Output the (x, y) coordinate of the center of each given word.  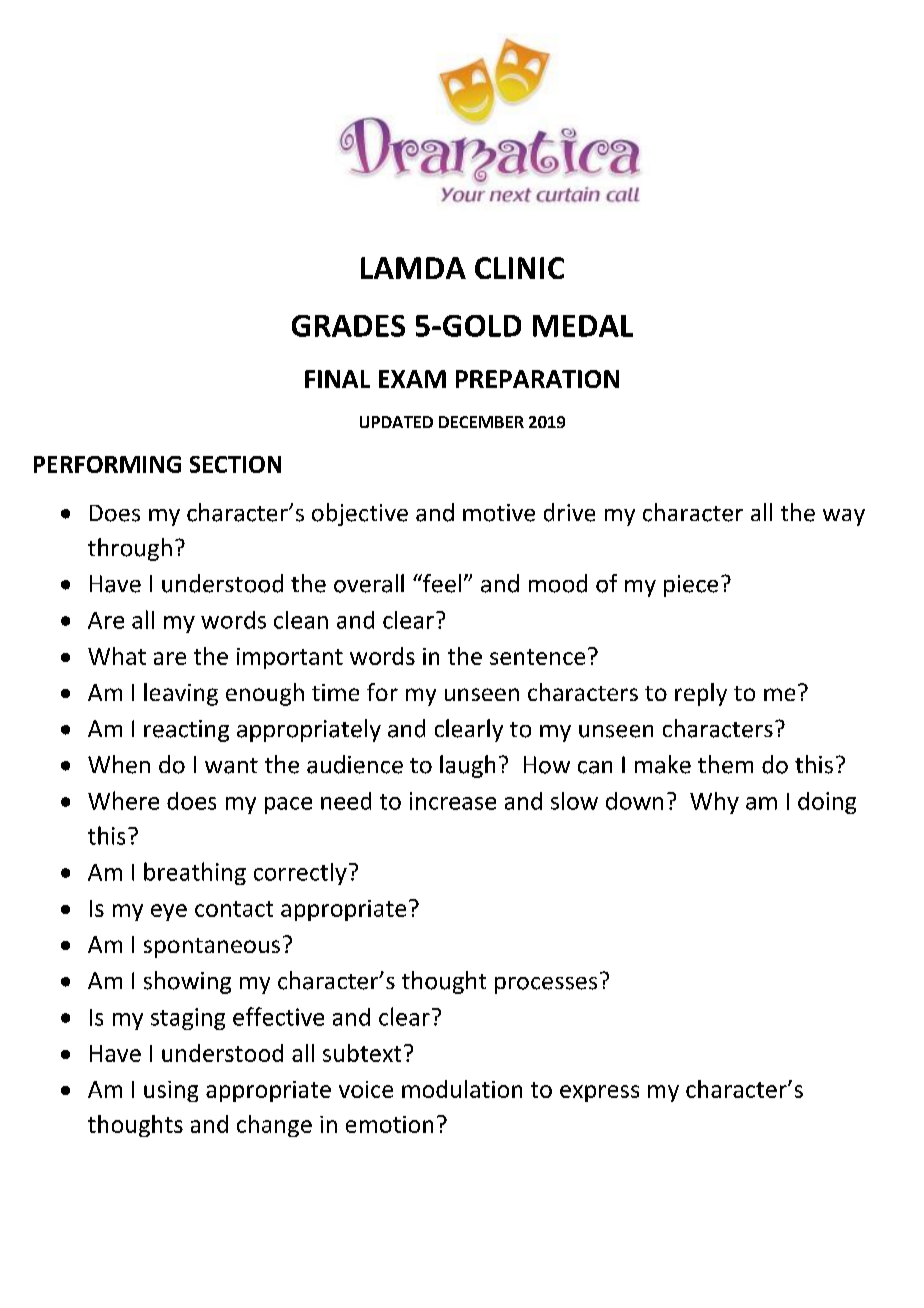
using (171, 1091)
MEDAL (583, 326)
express (599, 1093)
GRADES (348, 326)
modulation (462, 1089)
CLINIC (519, 268)
